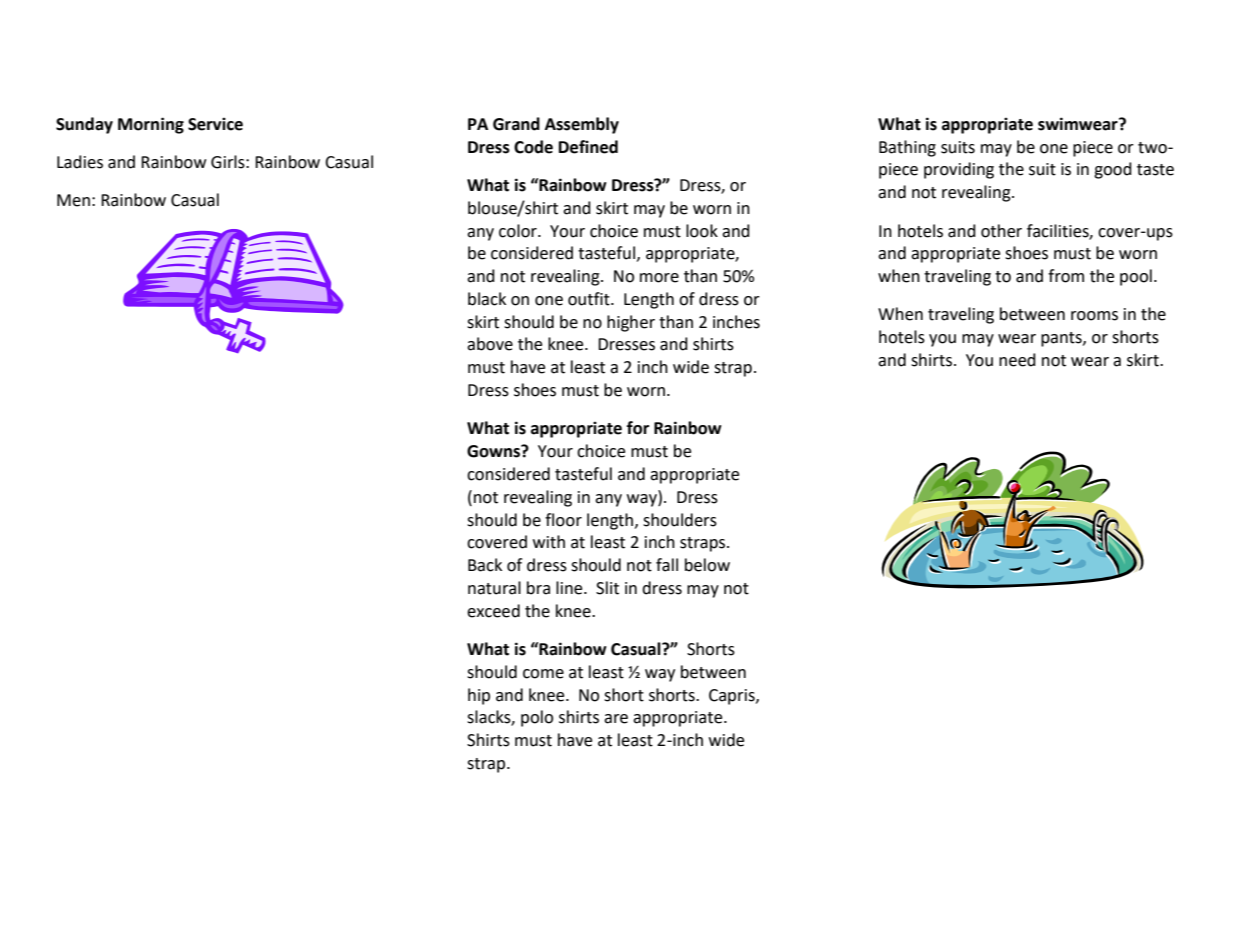 Image resolution: width=1233 pixels, height=952 pixels. Describe the element at coordinates (479, 696) in the screenshot. I see `hip` at that location.
